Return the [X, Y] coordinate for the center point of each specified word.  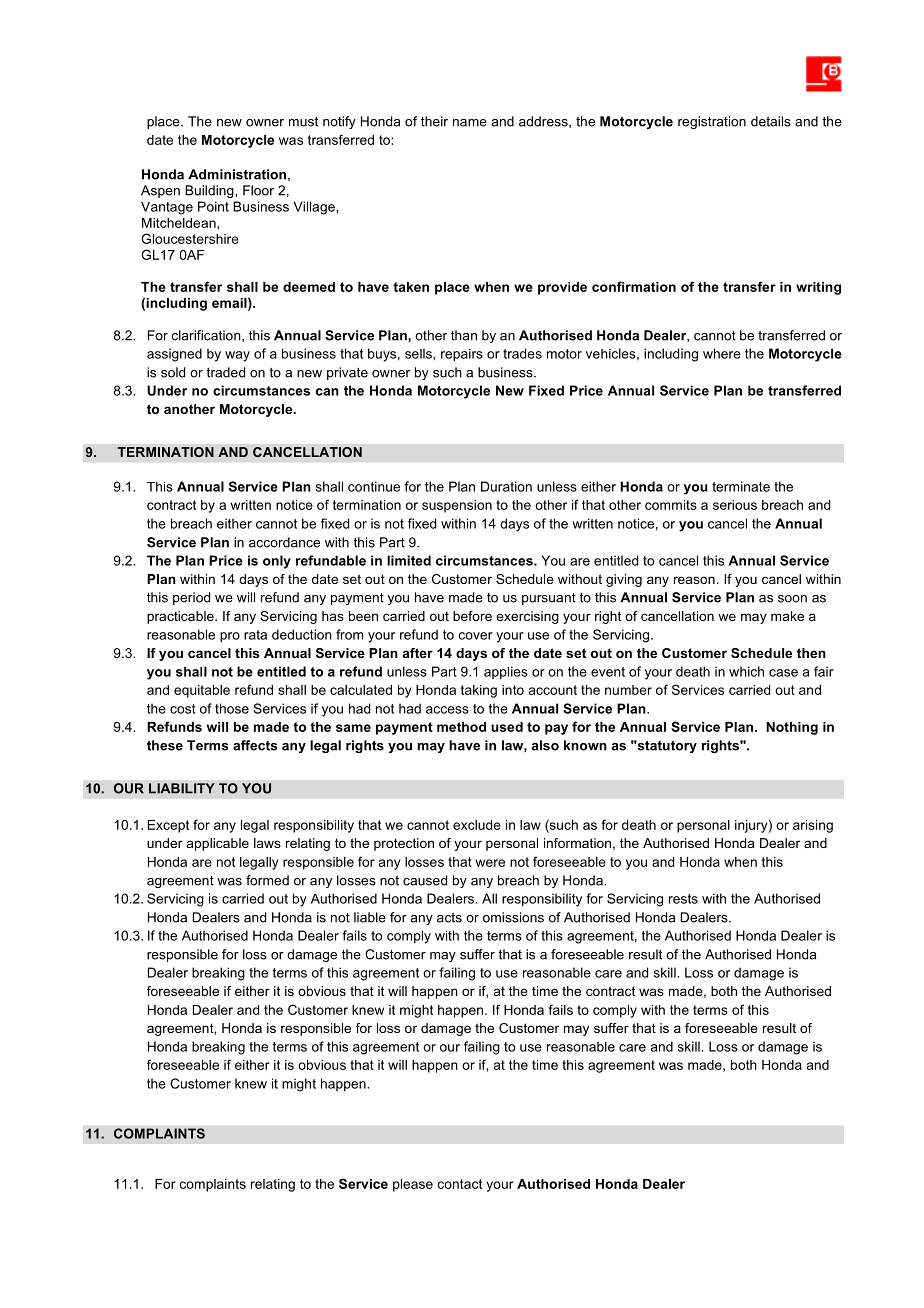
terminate [741, 486]
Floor [258, 190]
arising [813, 826]
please [413, 1185]
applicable [218, 844]
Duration [506, 486]
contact [460, 1184]
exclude [477, 825]
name [470, 123]
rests [683, 899]
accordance [284, 542]
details [771, 121]
